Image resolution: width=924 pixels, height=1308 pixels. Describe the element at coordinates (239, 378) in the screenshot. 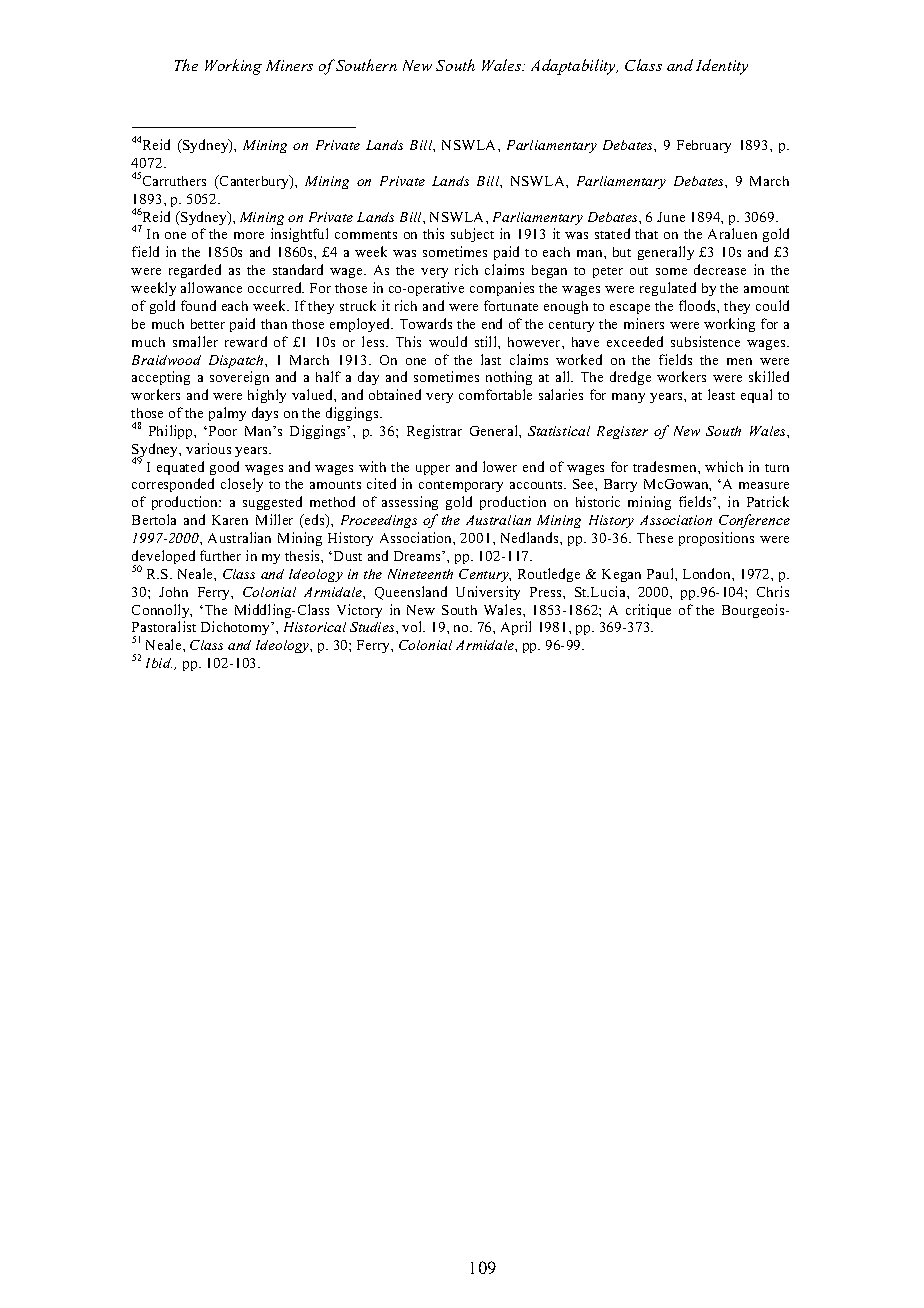

I see `sovereign` at that location.
